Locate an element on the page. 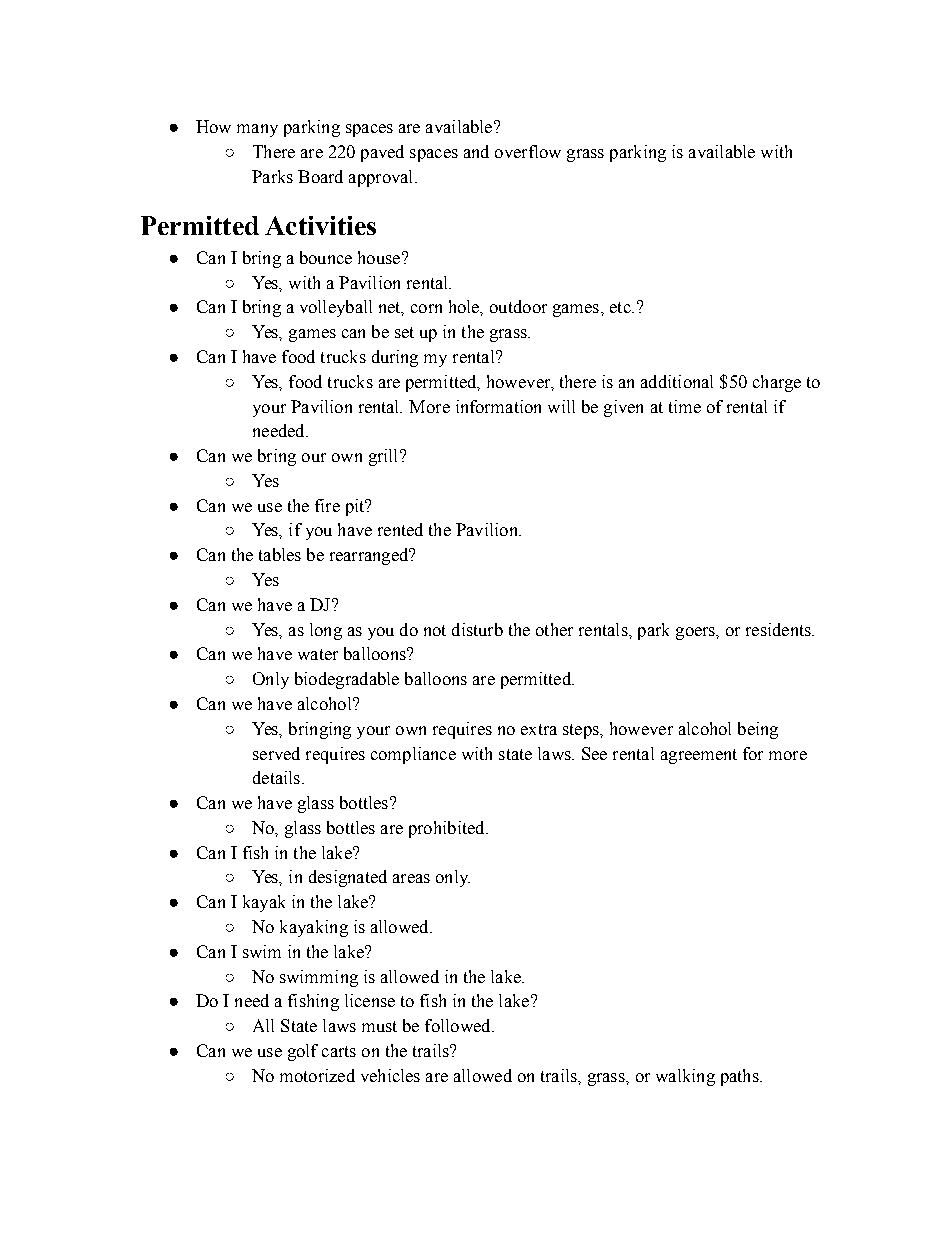 The height and width of the document is (1233, 952). other is located at coordinates (554, 629).
